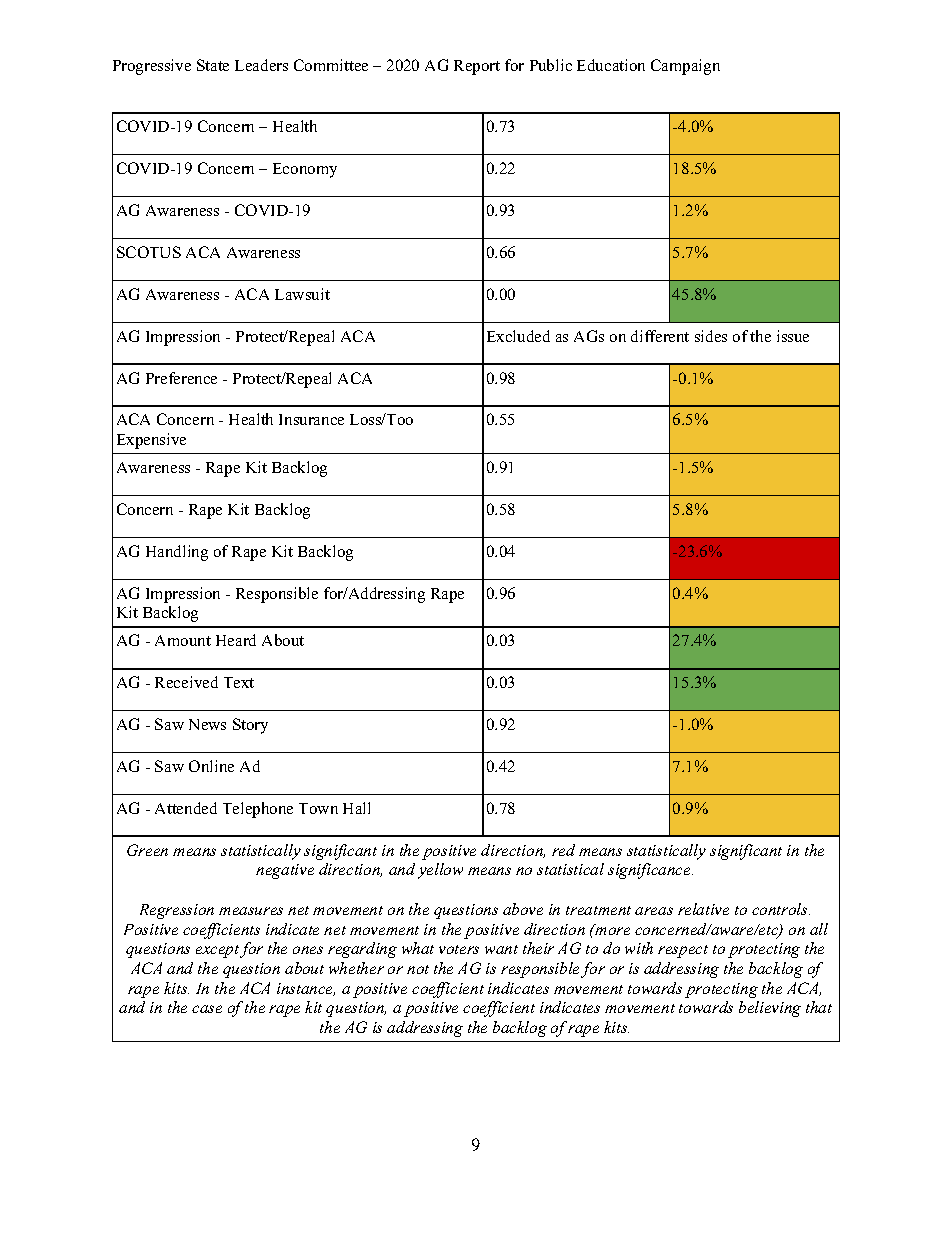 The width and height of the page is (952, 1233). What do you see at coordinates (217, 951) in the page?
I see `except` at bounding box center [217, 951].
